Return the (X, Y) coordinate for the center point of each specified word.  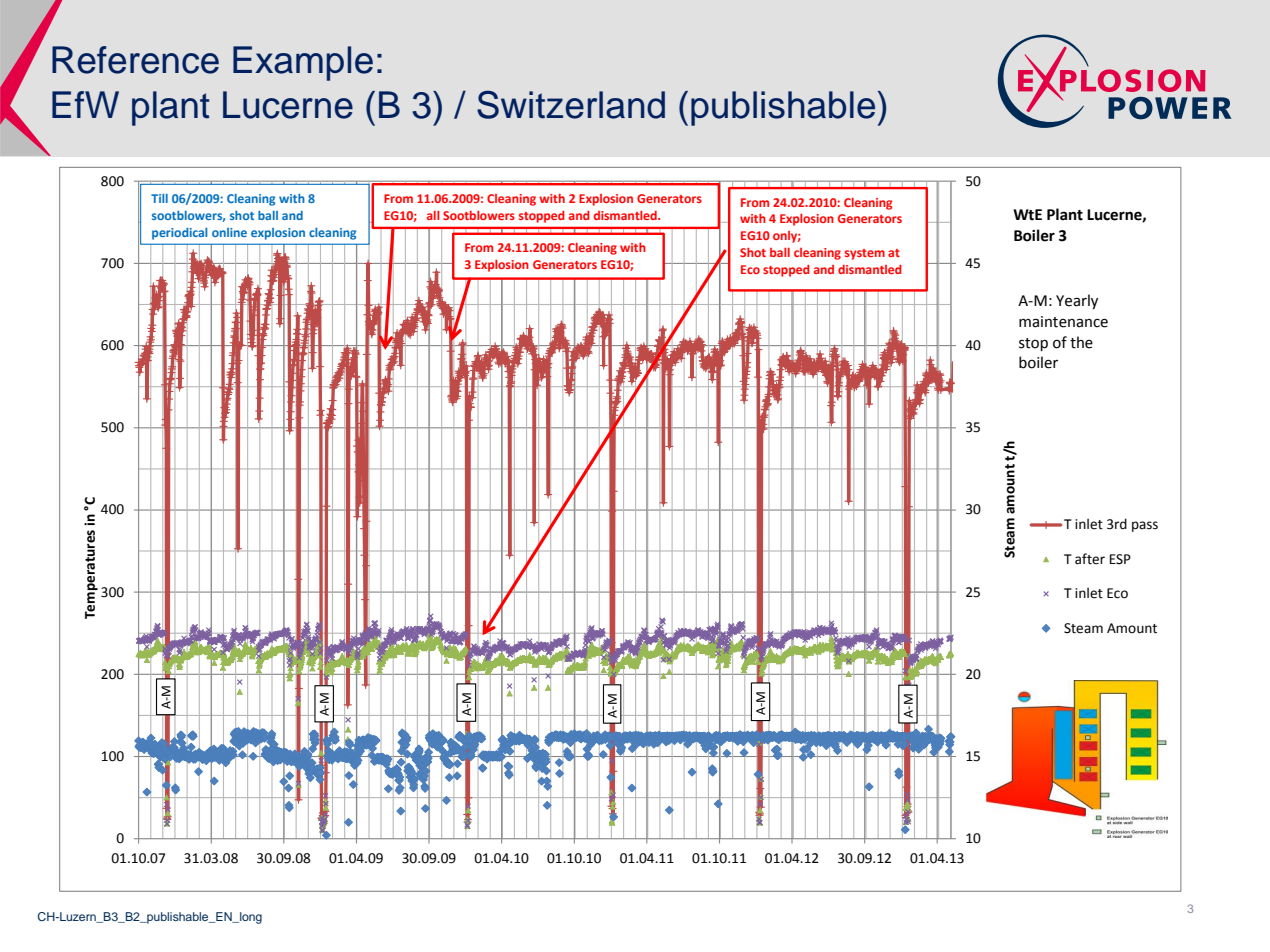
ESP (1120, 559)
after (1090, 559)
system (865, 254)
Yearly (1077, 301)
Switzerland (571, 104)
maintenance (1063, 322)
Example (303, 63)
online (229, 232)
